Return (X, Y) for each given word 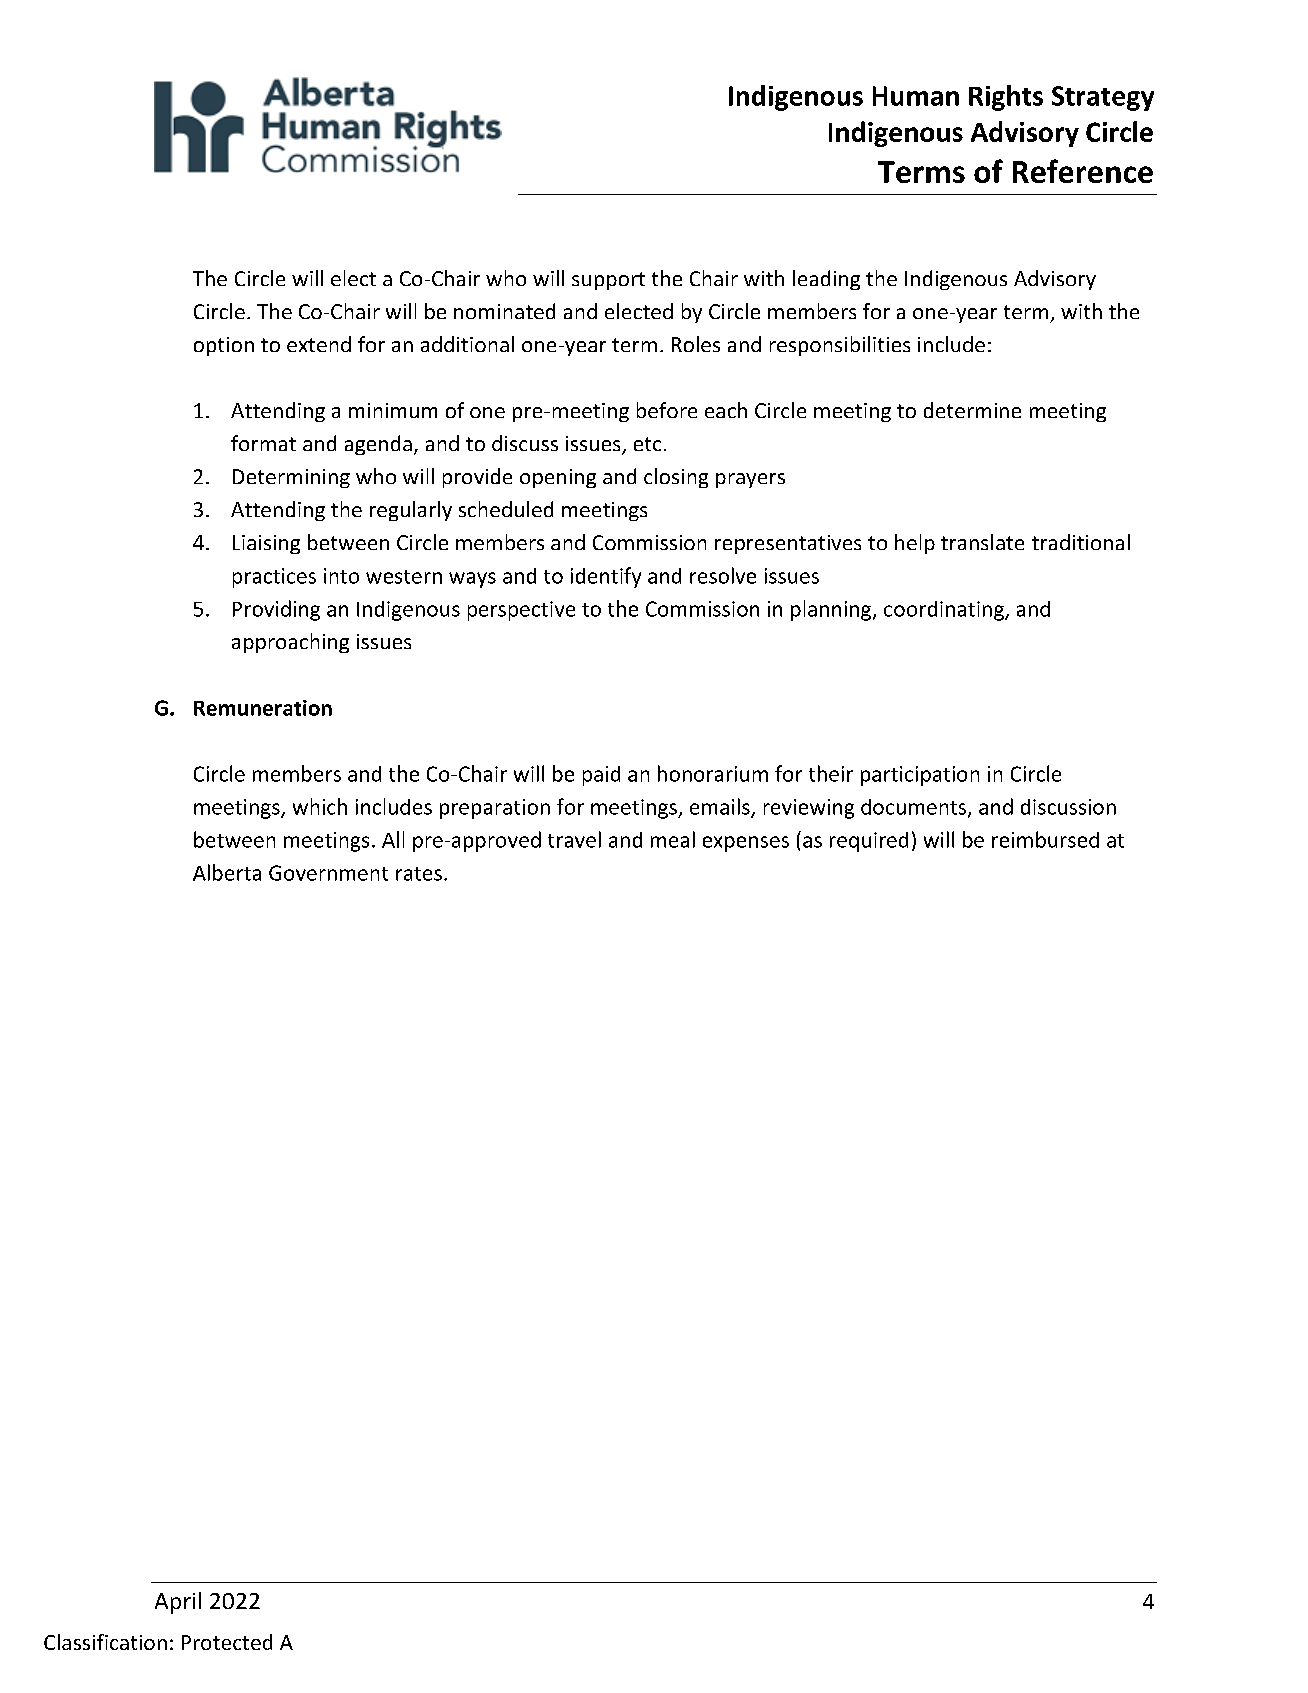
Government (328, 873)
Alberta (227, 872)
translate (982, 542)
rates (419, 874)
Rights (1006, 98)
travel (574, 839)
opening (558, 478)
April (178, 1603)
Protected (227, 1642)
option (224, 346)
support (608, 281)
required (869, 842)
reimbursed (1045, 839)
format (263, 443)
